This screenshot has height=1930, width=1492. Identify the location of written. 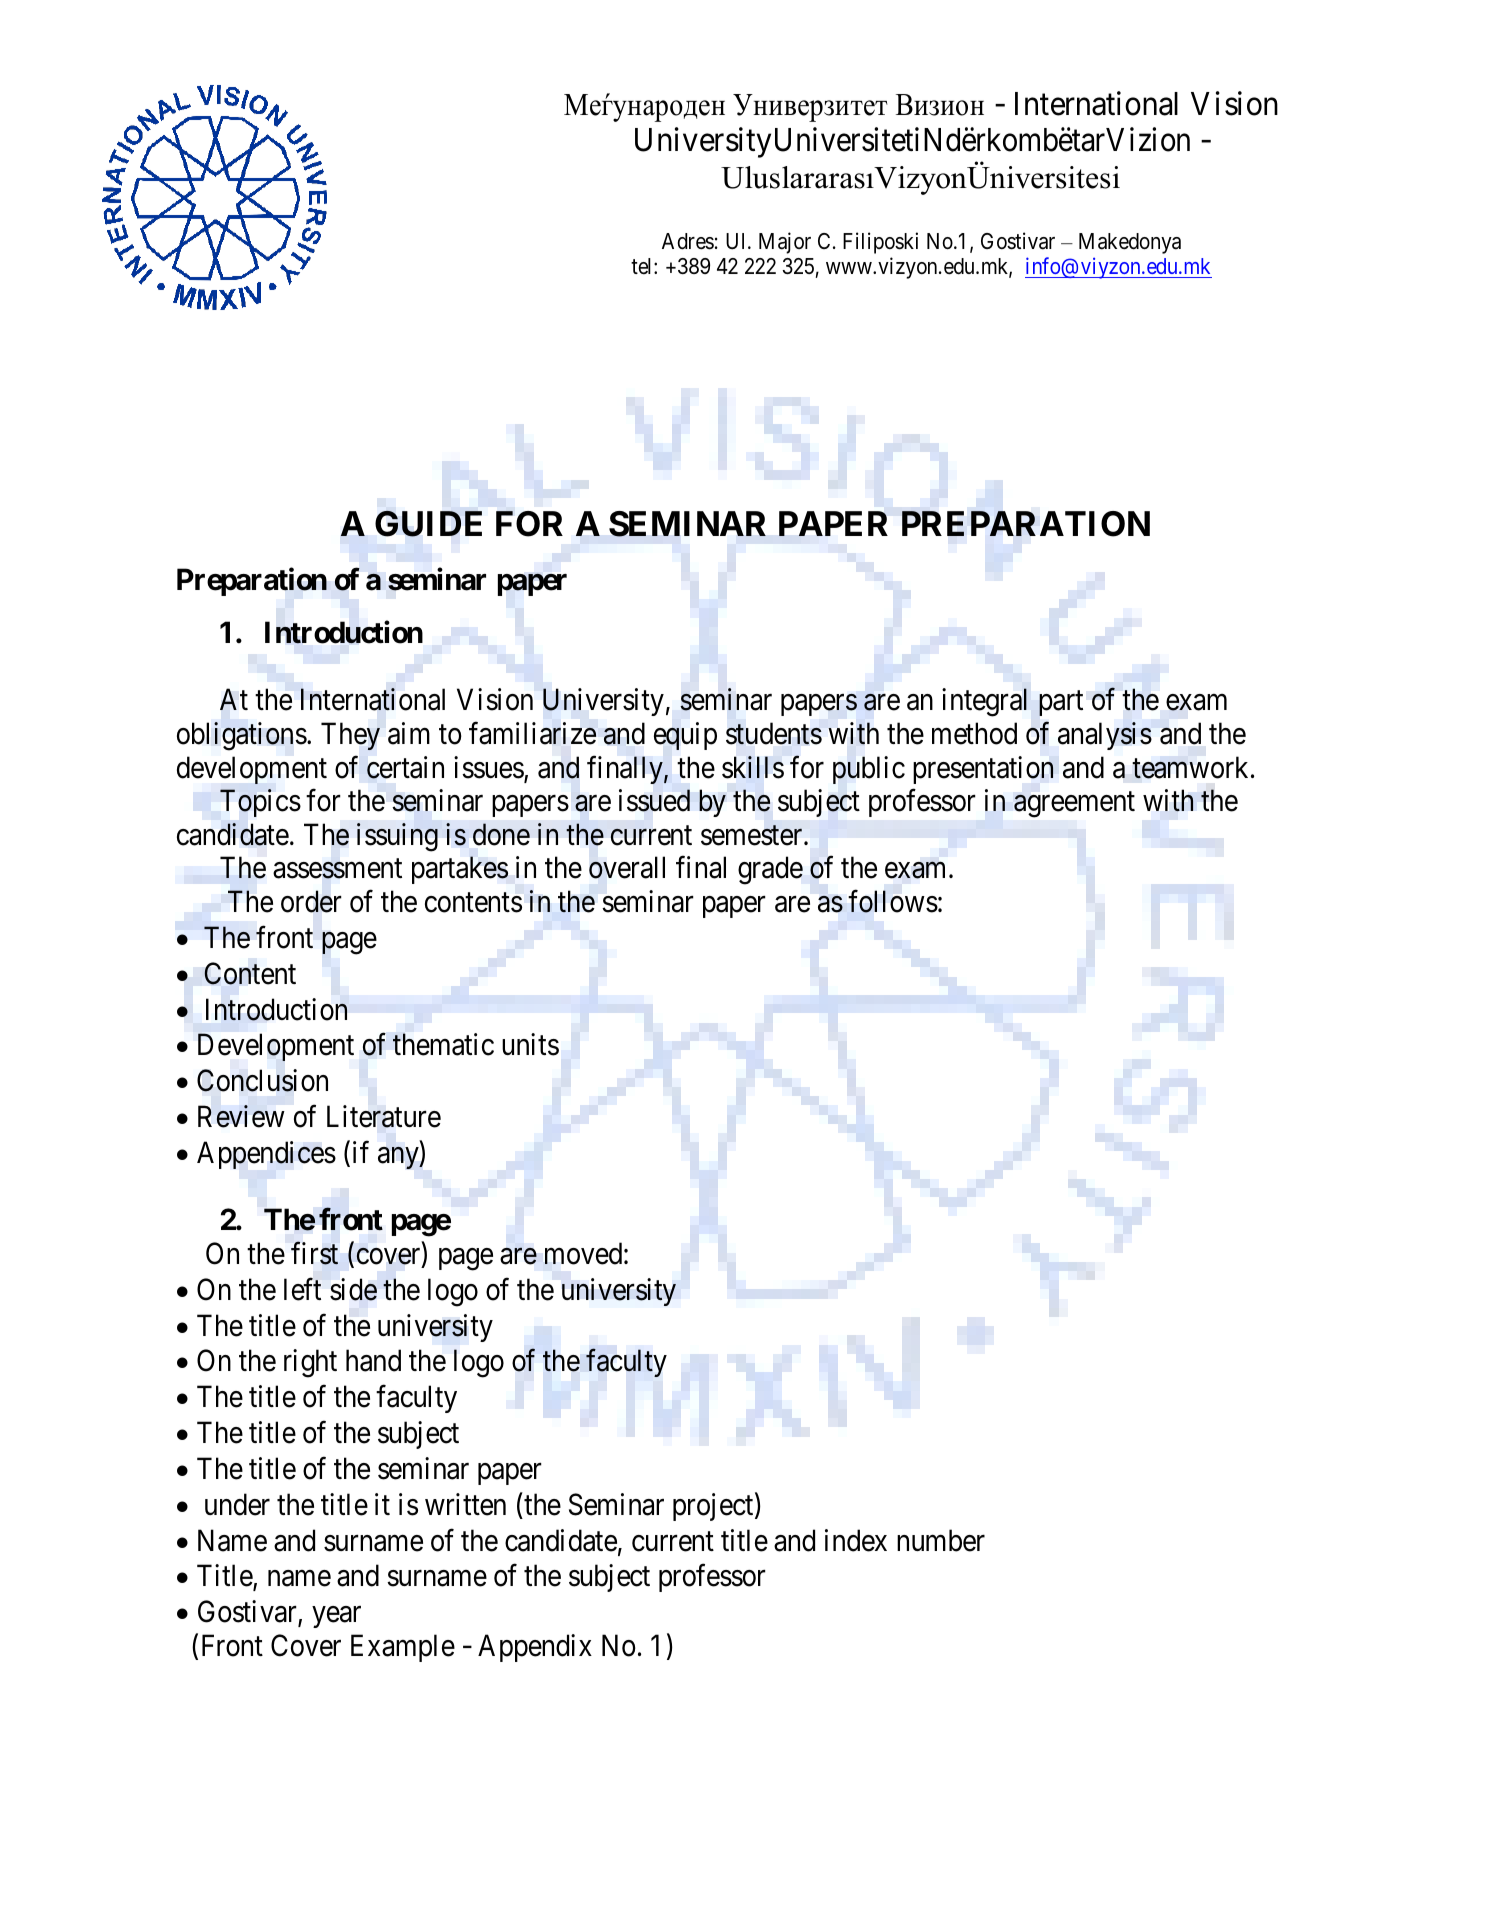
(465, 1504).
